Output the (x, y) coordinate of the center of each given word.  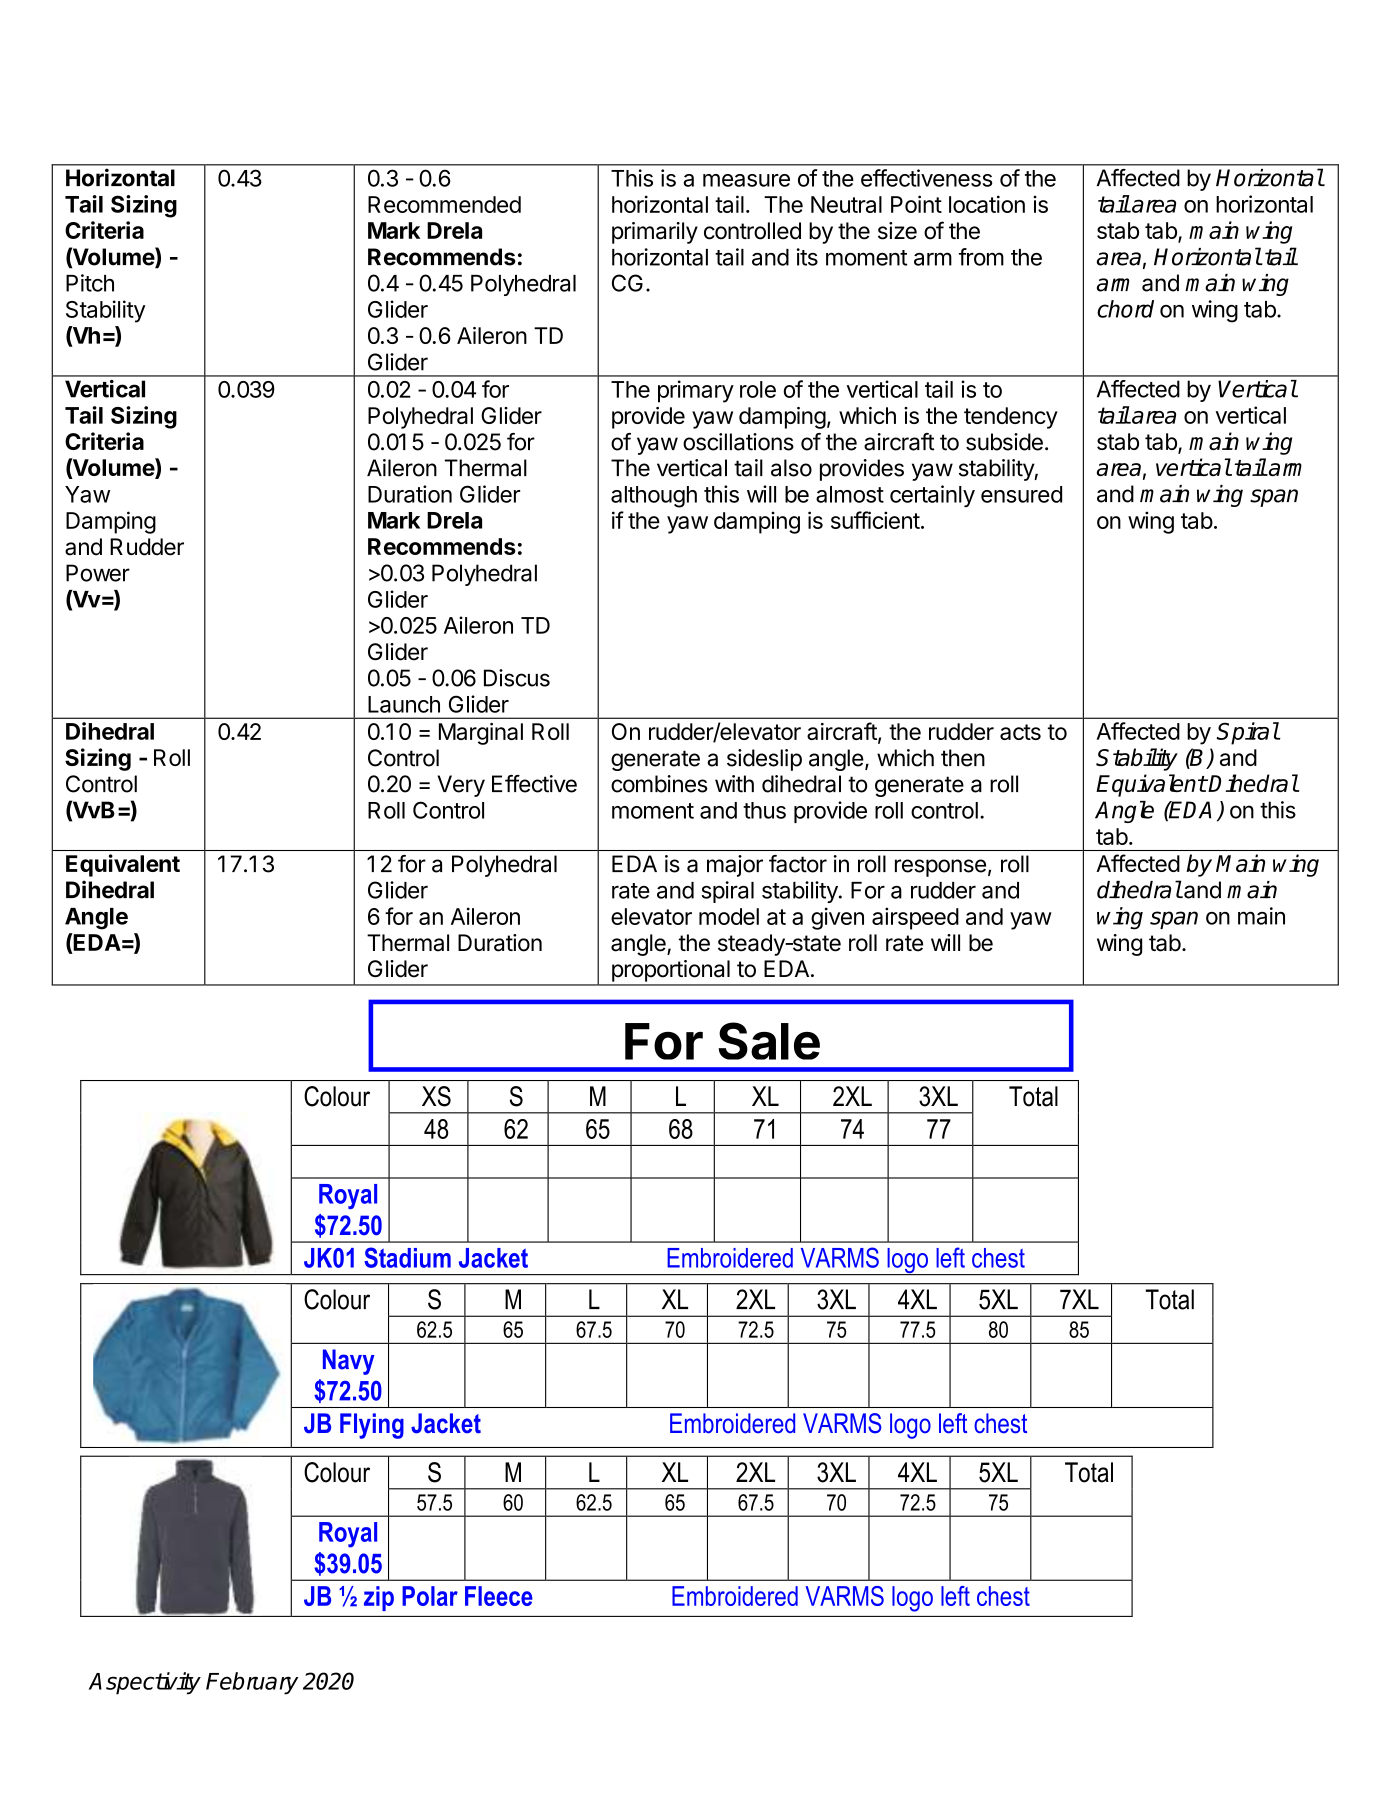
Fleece (499, 1596)
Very (461, 786)
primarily (655, 233)
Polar (430, 1596)
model (729, 916)
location (987, 204)
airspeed (915, 918)
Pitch (90, 283)
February (252, 1683)
